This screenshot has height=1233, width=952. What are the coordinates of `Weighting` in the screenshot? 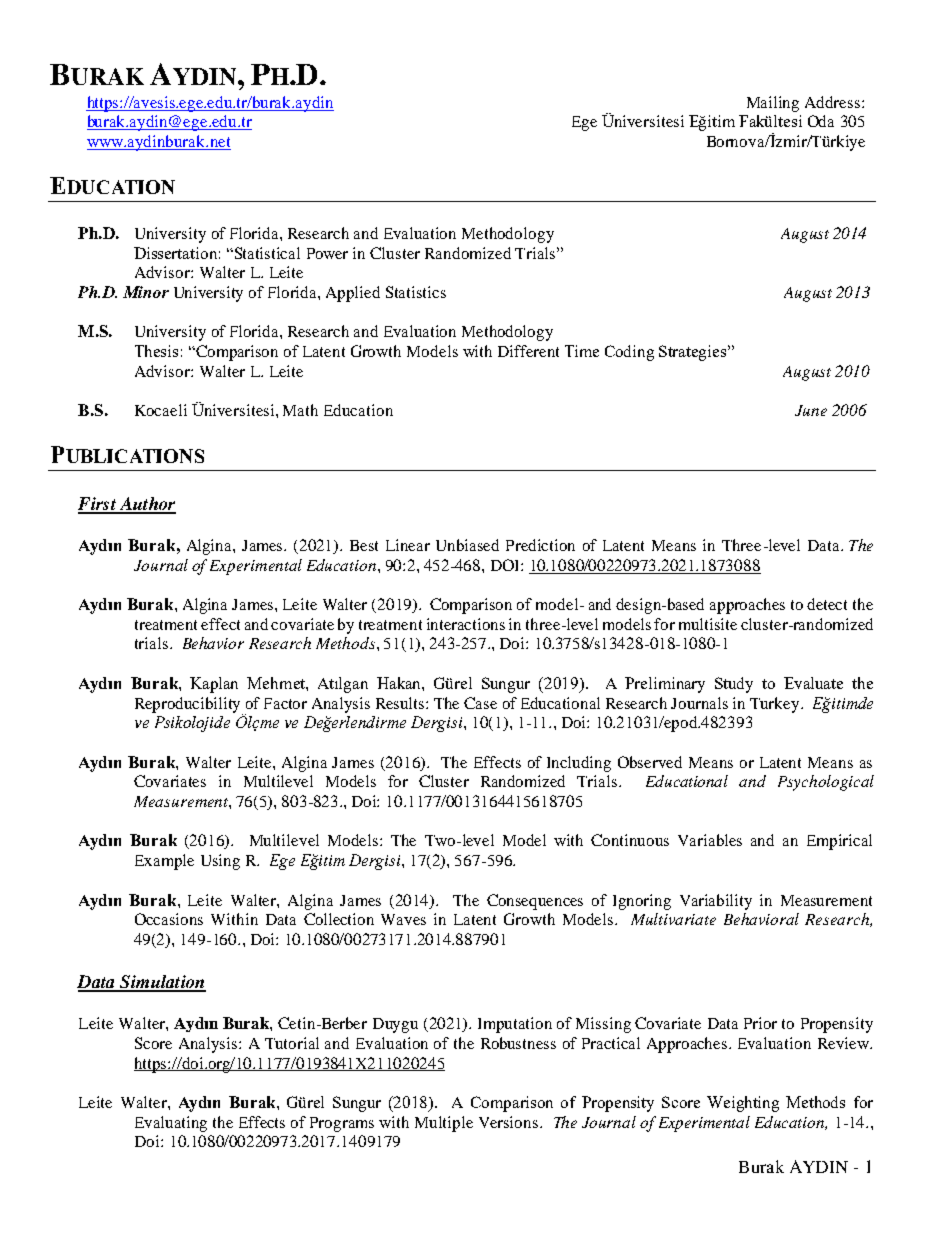 It's located at (743, 1104).
